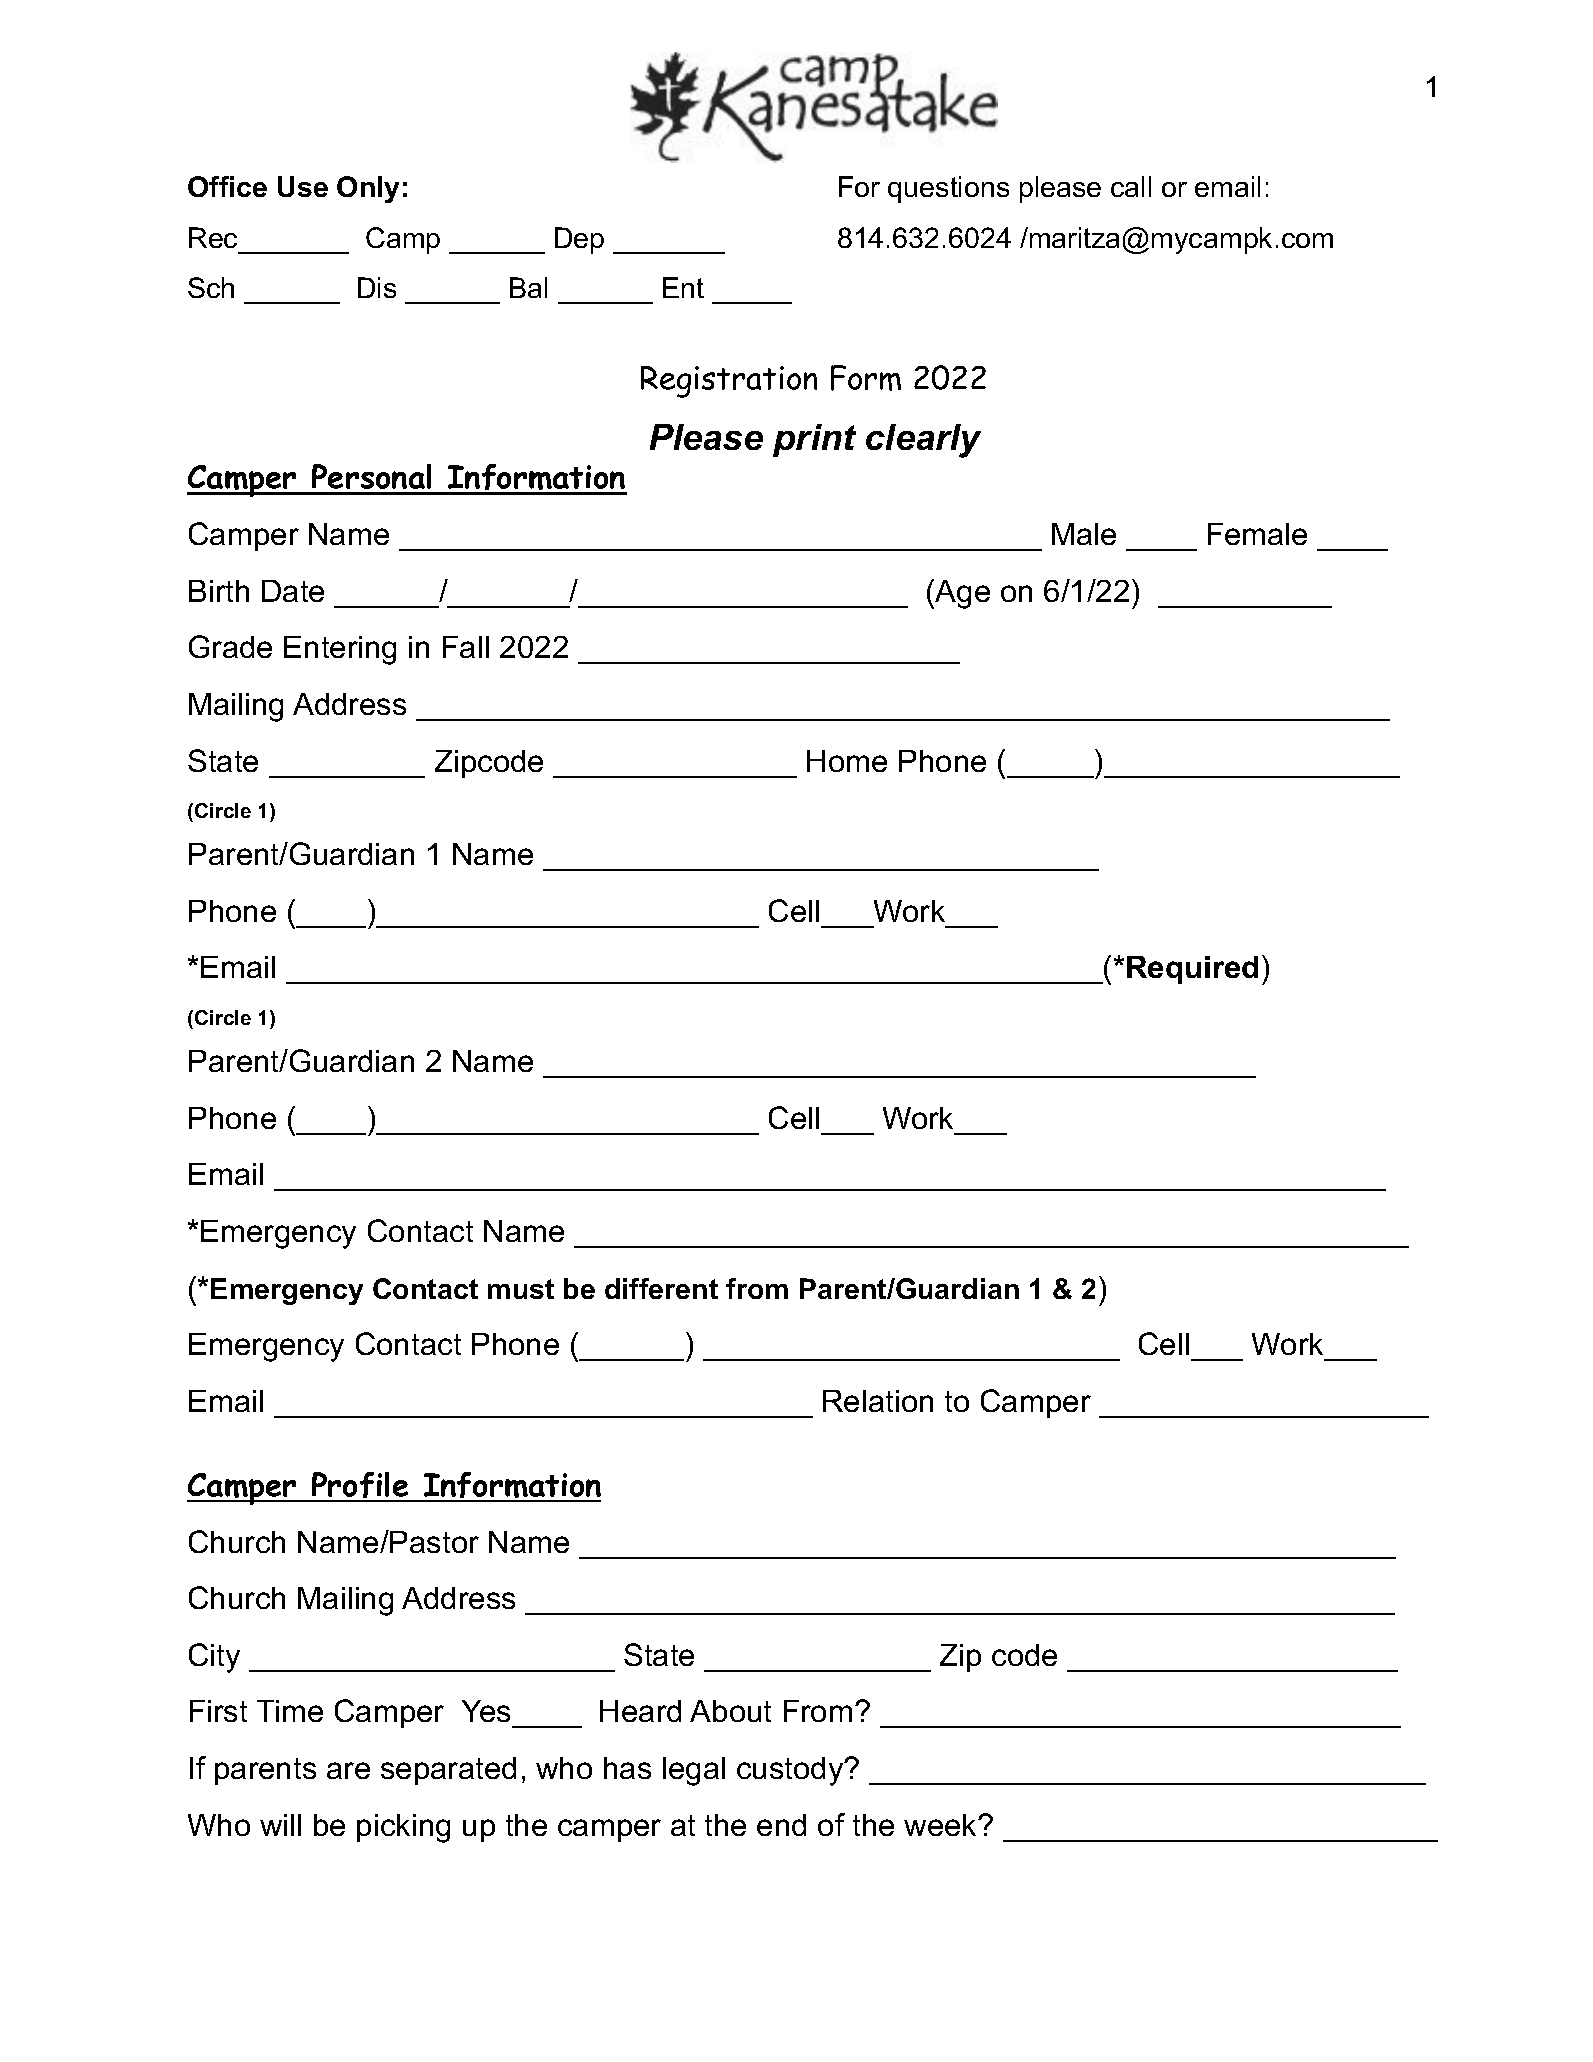  What do you see at coordinates (694, 1771) in the screenshot?
I see `legal` at bounding box center [694, 1771].
